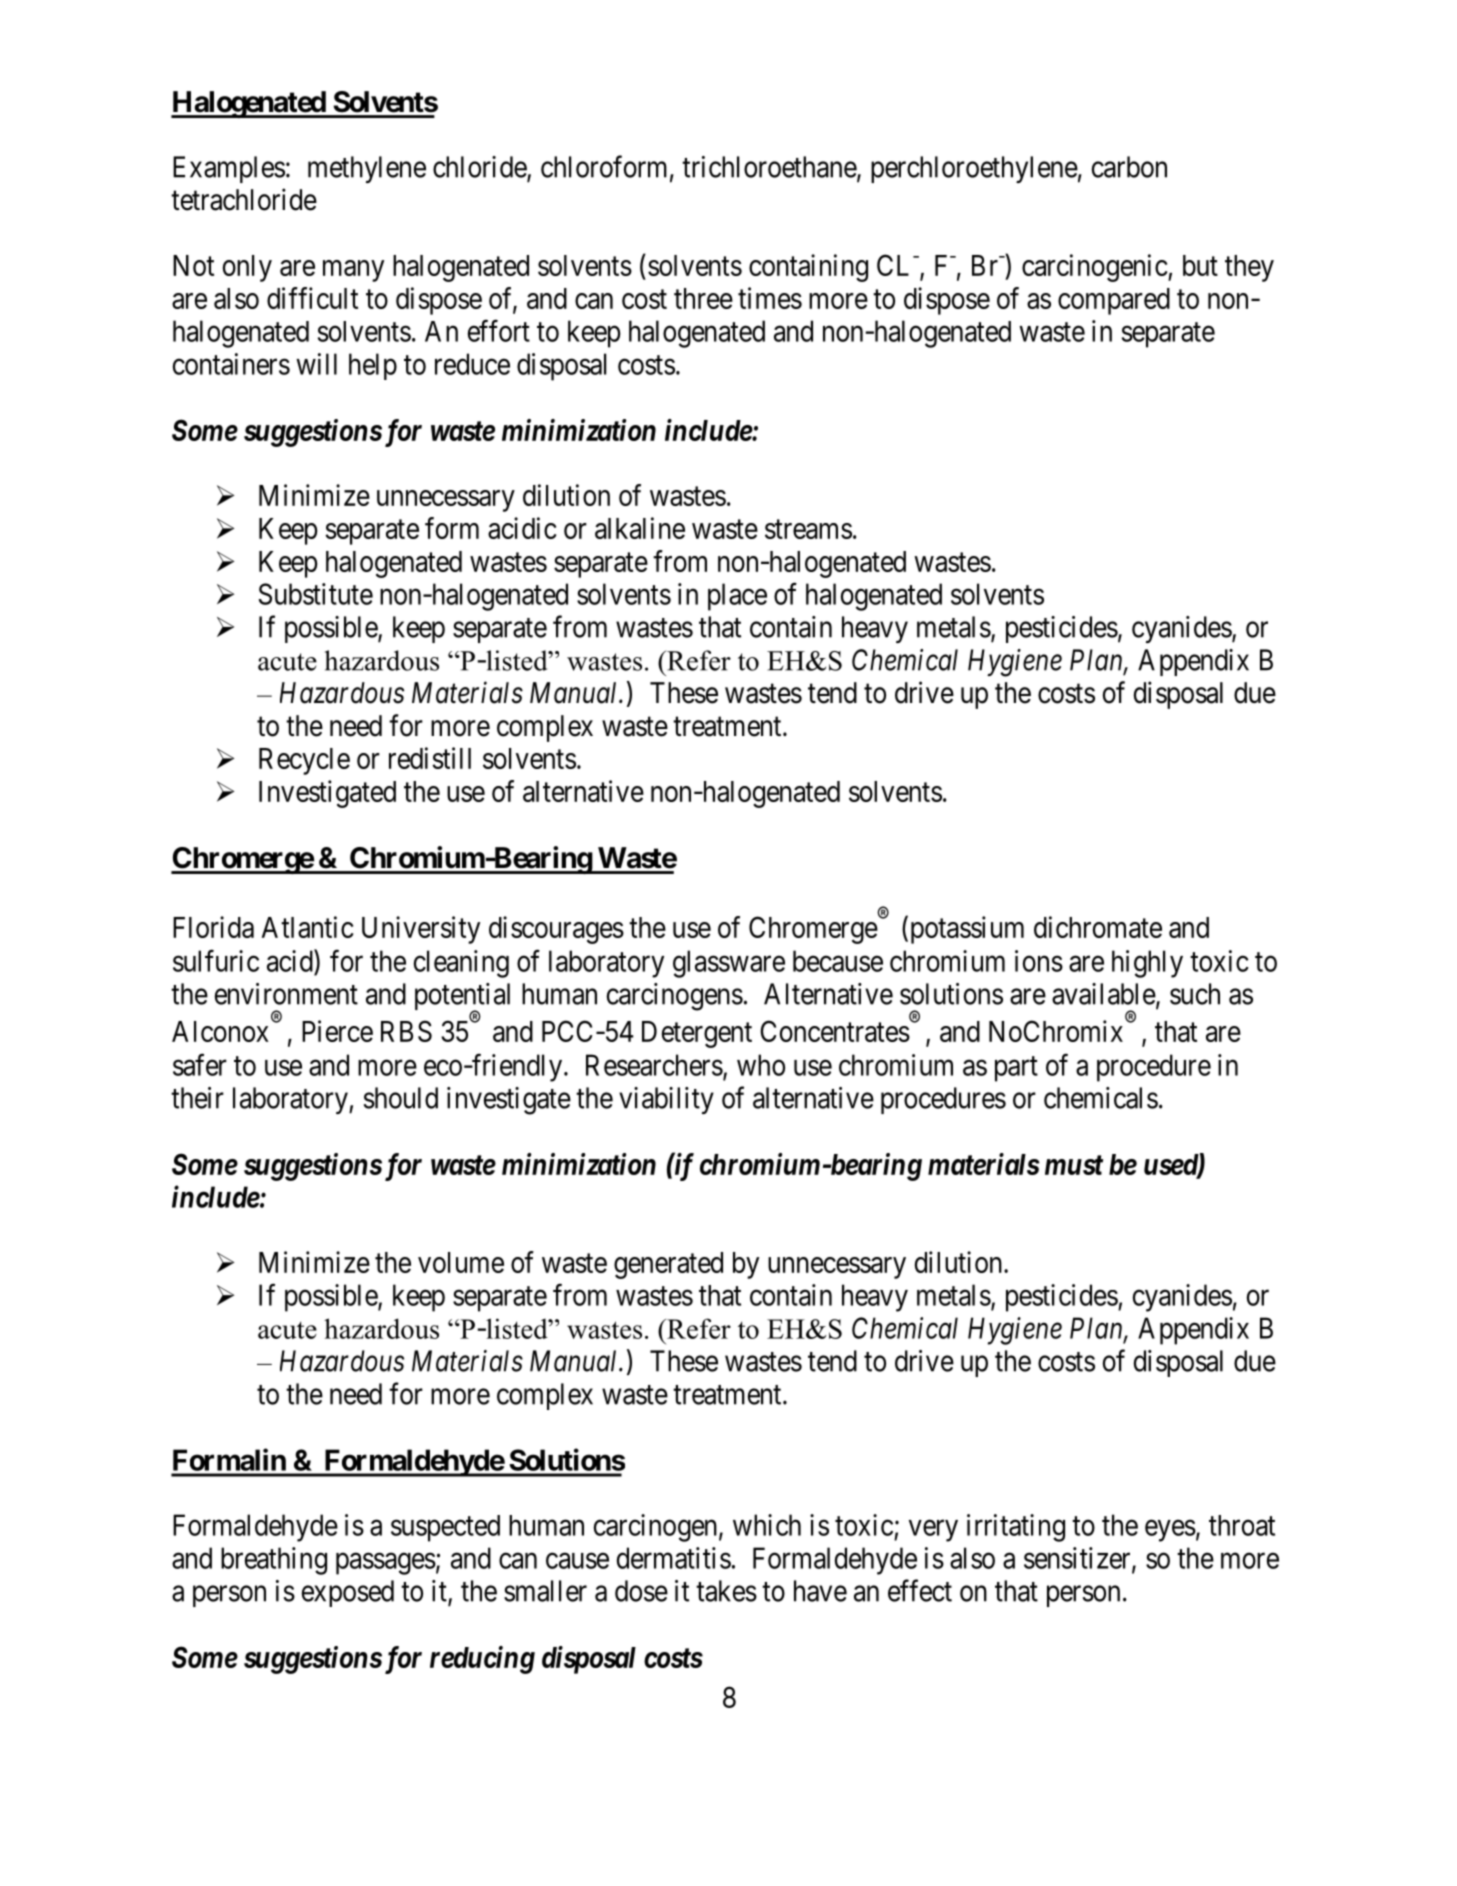  I want to click on carbon, so click(1129, 167).
